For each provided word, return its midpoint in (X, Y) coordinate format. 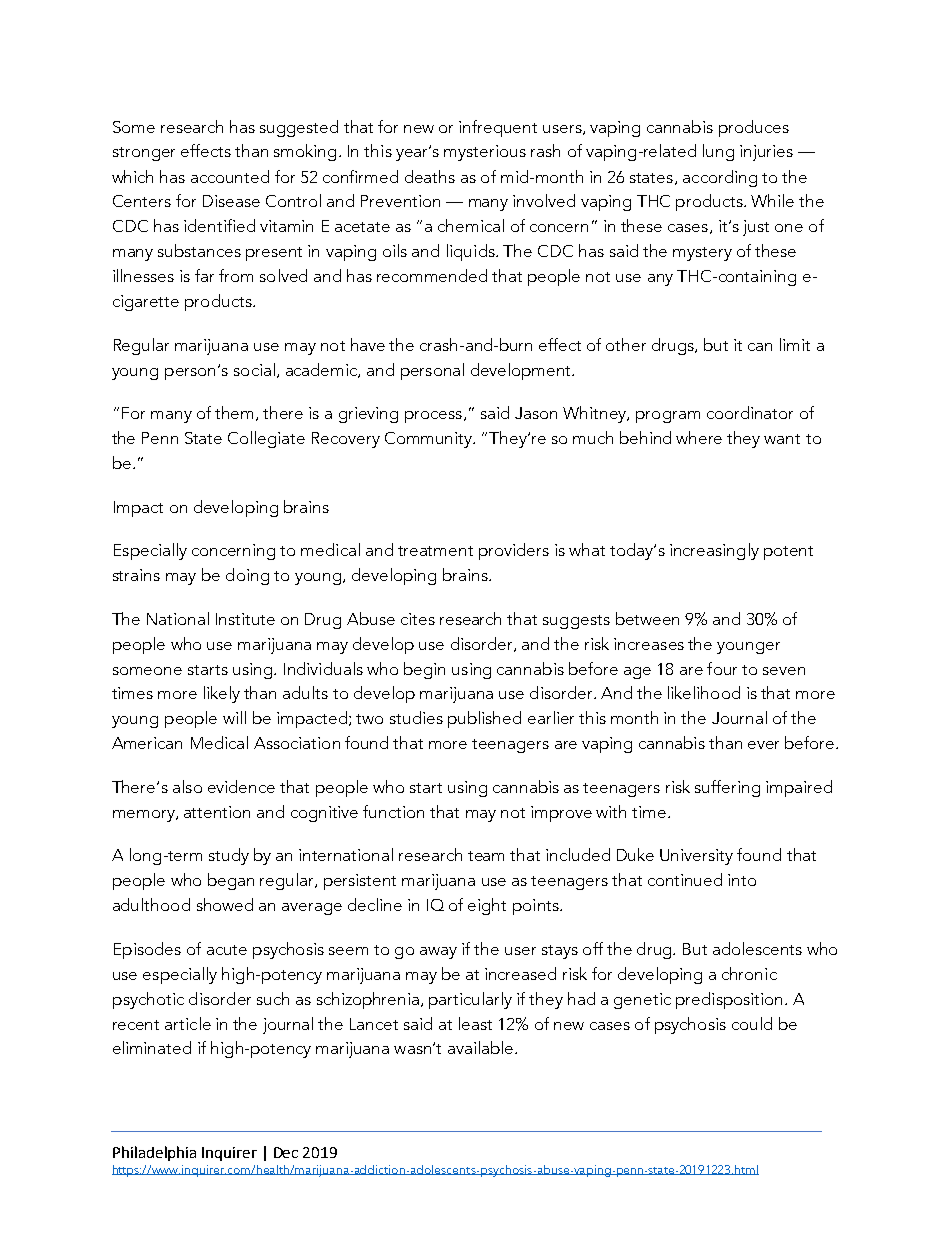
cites (418, 619)
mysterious (485, 153)
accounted (230, 176)
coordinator (750, 412)
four (722, 668)
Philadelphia (154, 1153)
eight (487, 906)
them (234, 412)
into (742, 880)
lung (718, 152)
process (433, 417)
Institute (245, 619)
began (231, 881)
